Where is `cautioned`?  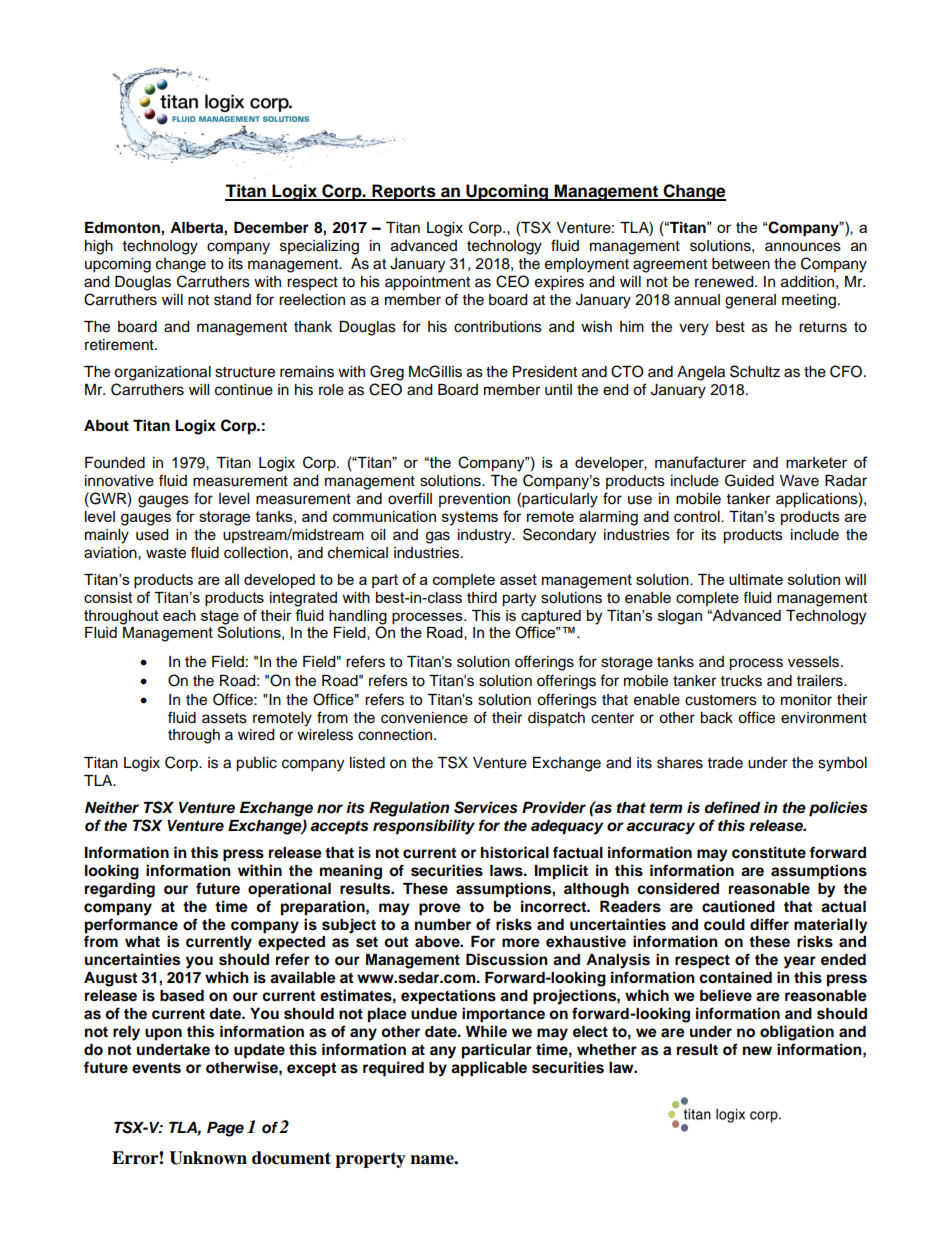
cautioned is located at coordinates (738, 906).
